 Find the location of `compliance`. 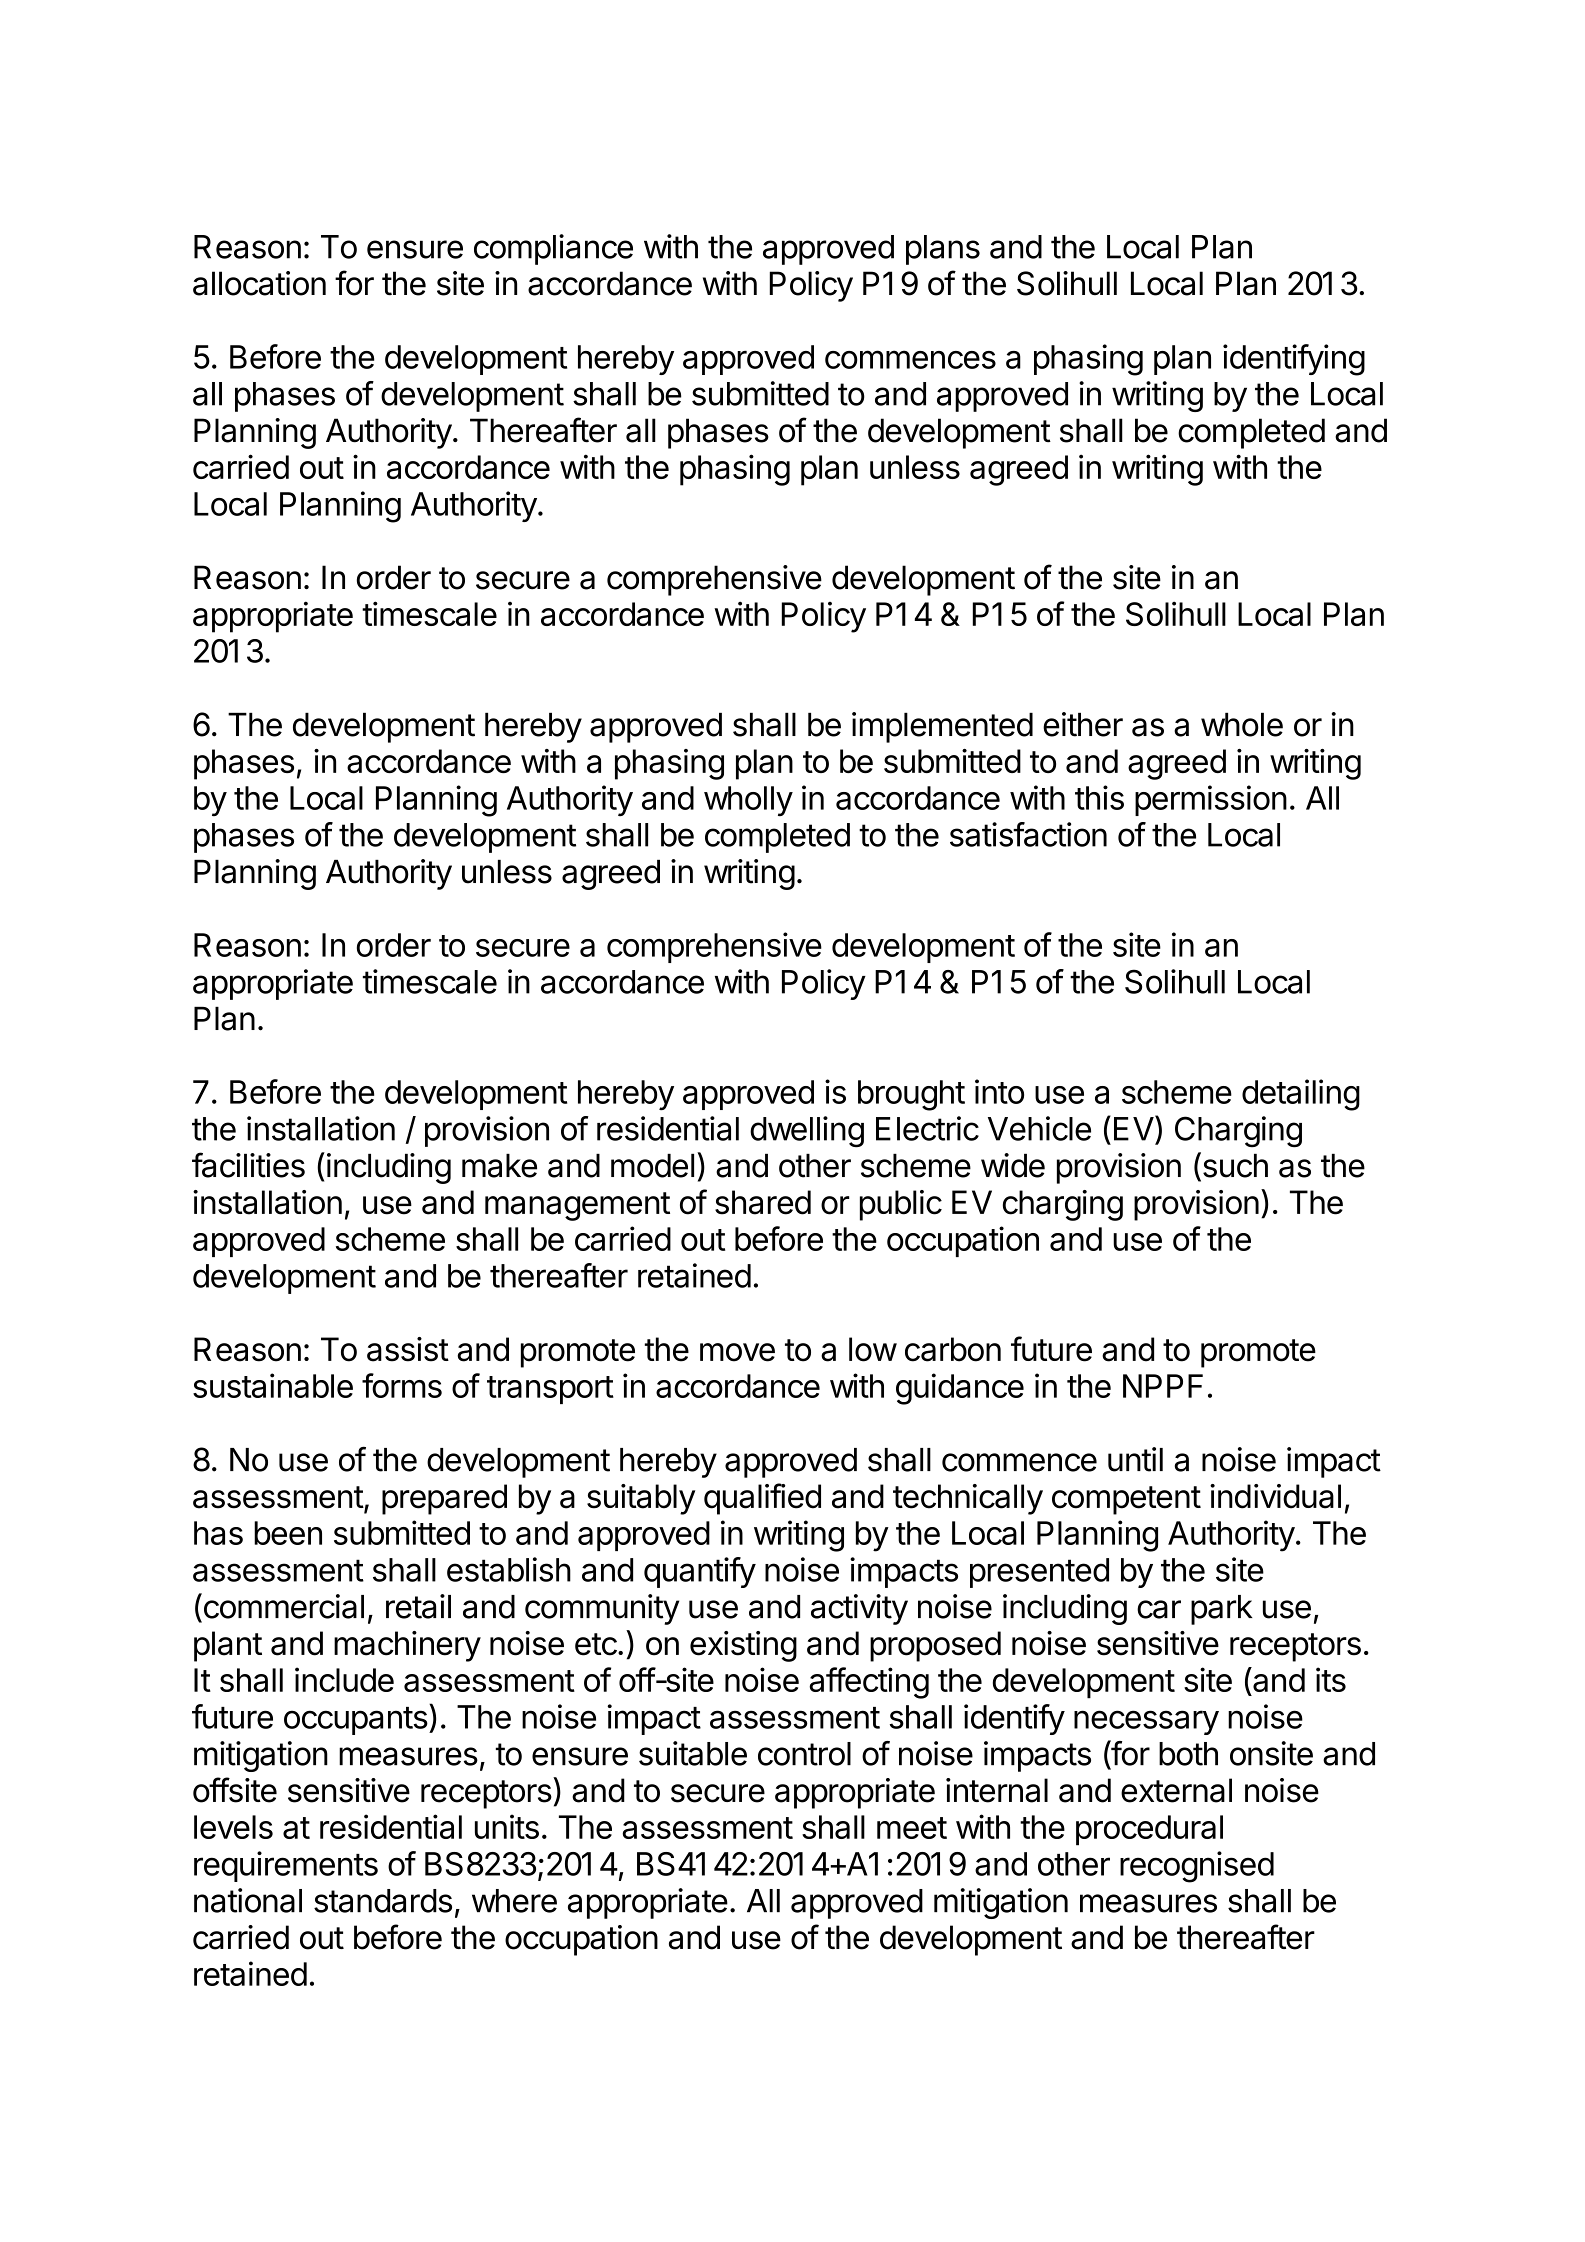

compliance is located at coordinates (553, 249).
